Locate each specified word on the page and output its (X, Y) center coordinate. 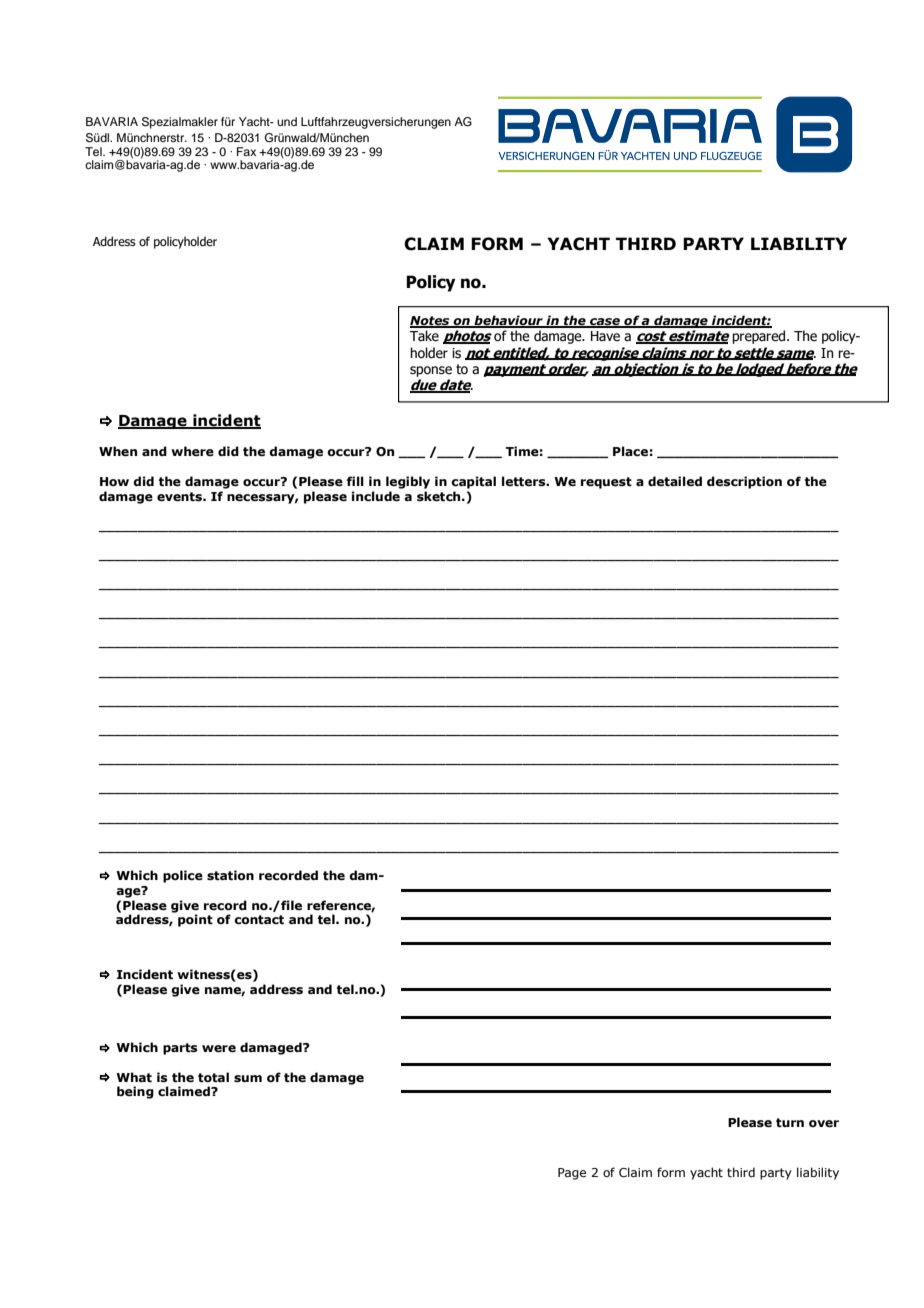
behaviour (508, 321)
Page (572, 1174)
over (824, 1124)
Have (605, 336)
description (744, 482)
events (180, 497)
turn (790, 1123)
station (230, 875)
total (213, 1077)
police (183, 876)
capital (473, 482)
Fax (246, 151)
